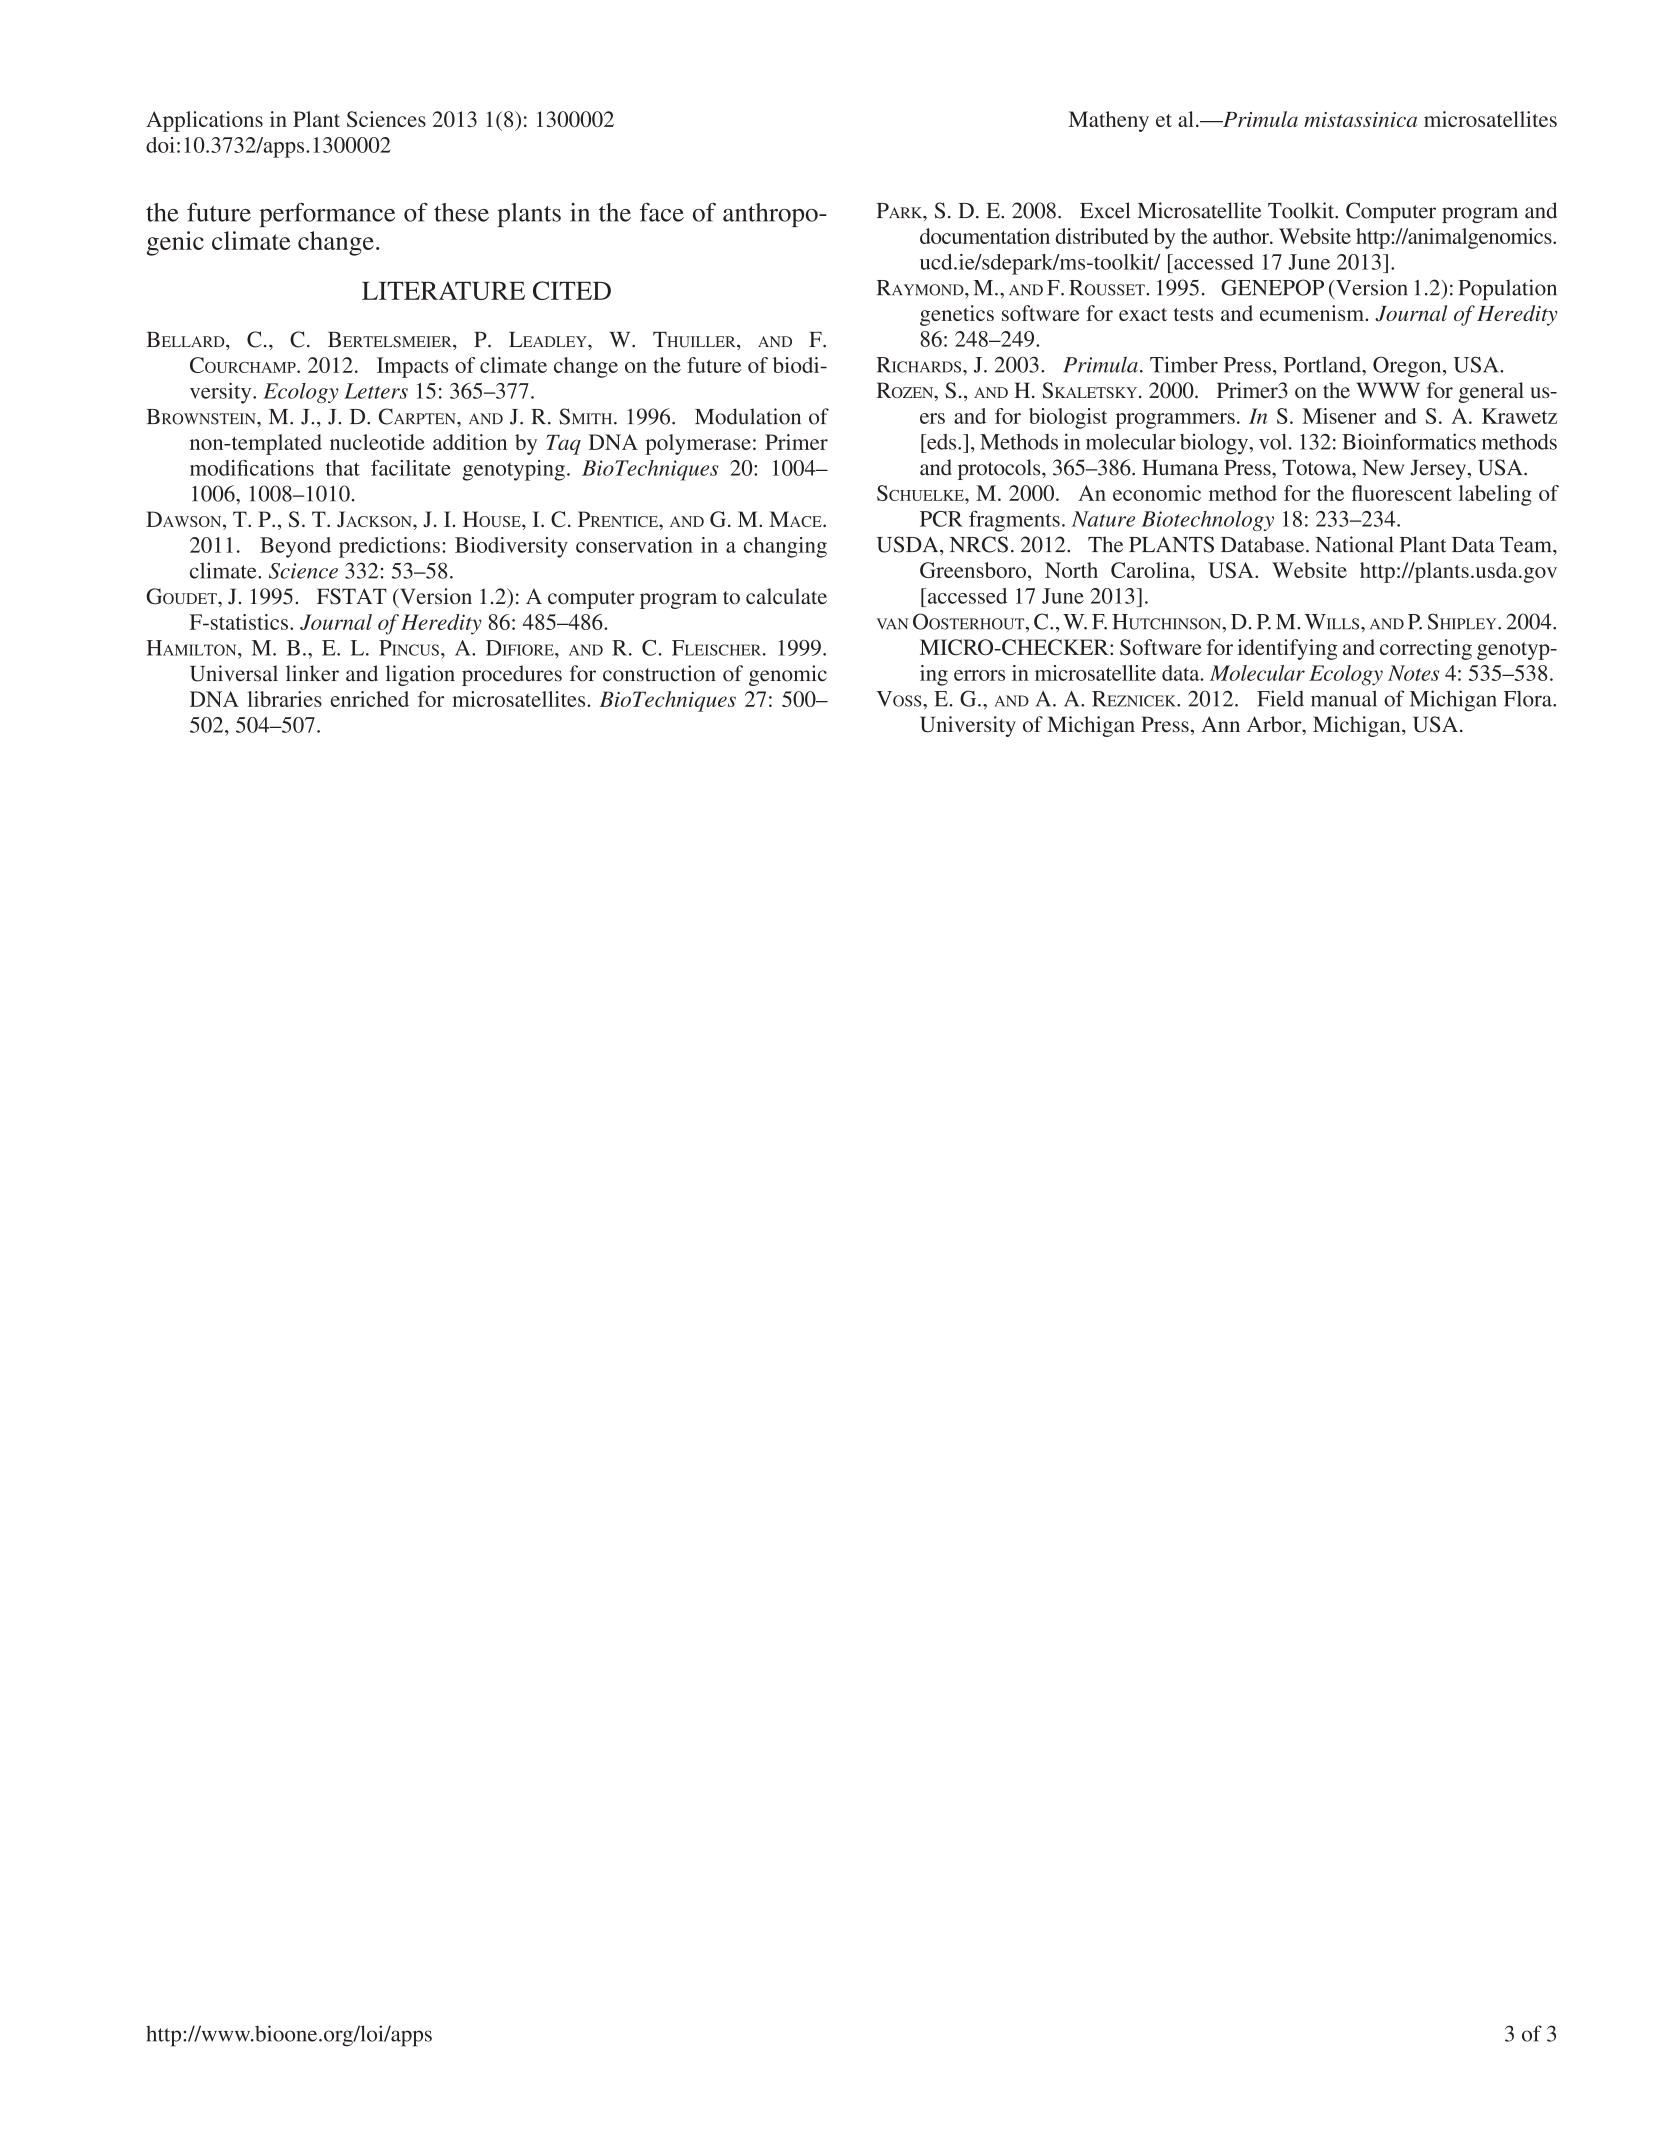 The image size is (1655, 2142). Describe the element at coordinates (370, 699) in the page. I see `enriched` at that location.
